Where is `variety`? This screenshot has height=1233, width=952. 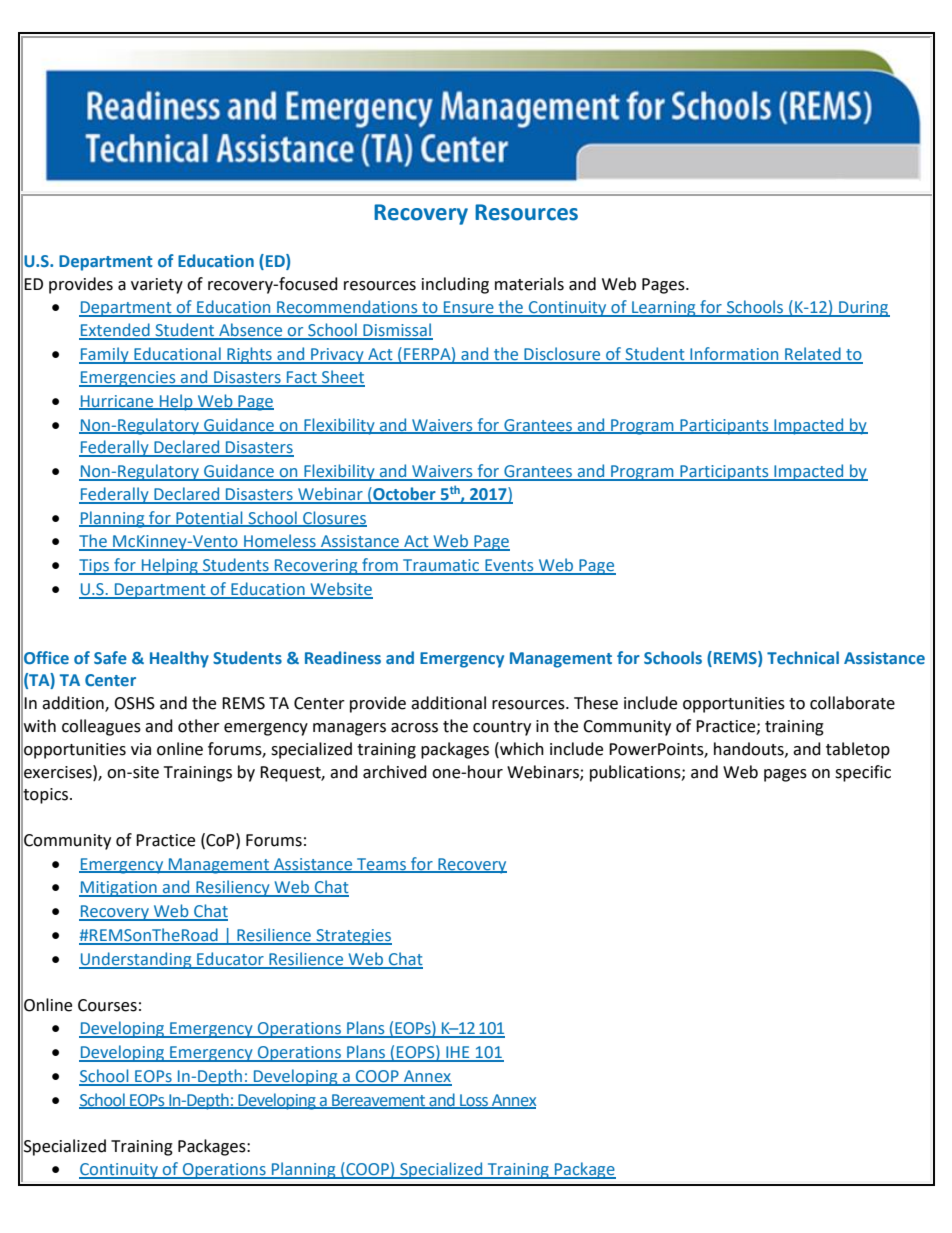
variety is located at coordinates (157, 286).
